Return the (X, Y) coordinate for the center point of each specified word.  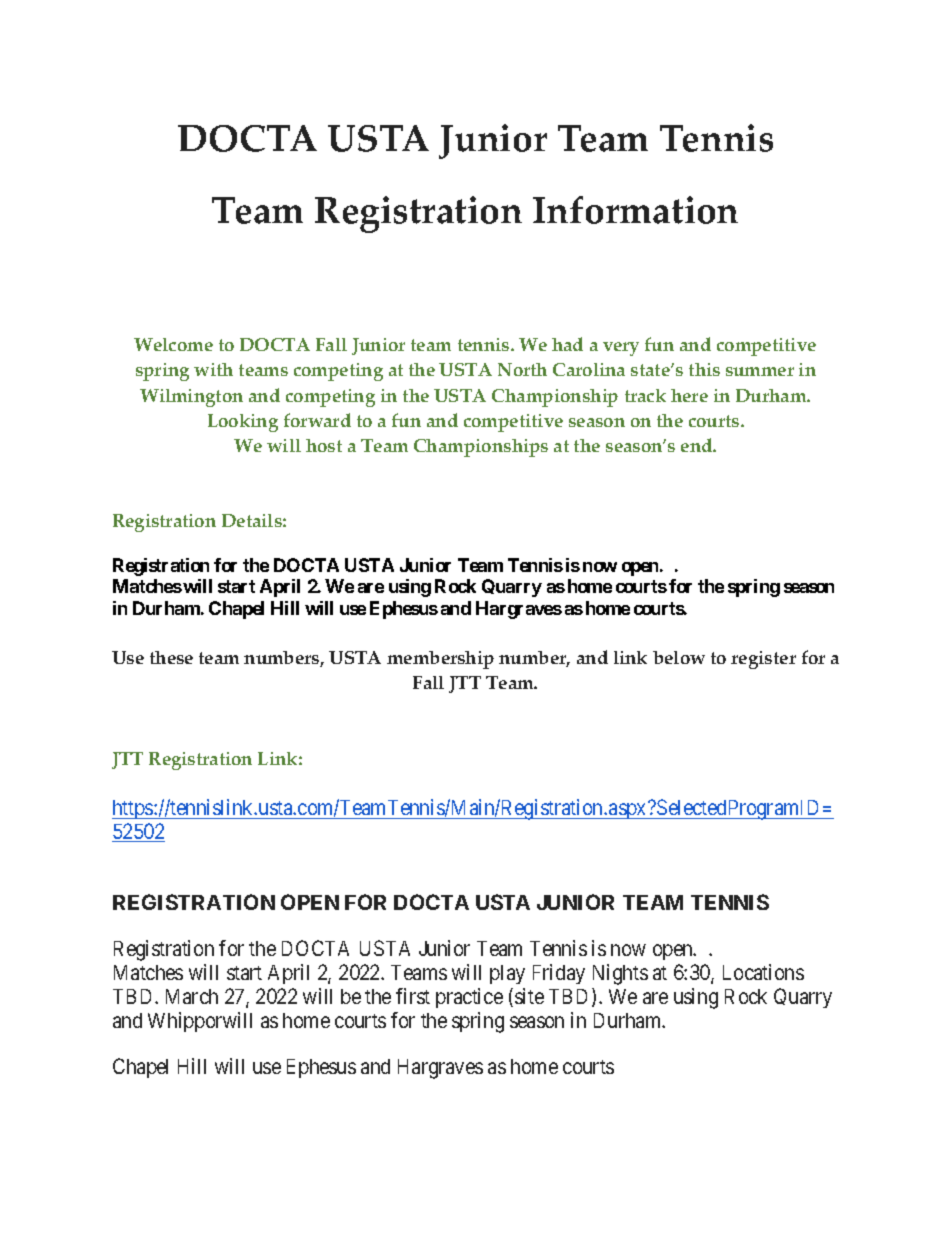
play (507, 974)
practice (469, 998)
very (621, 349)
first (413, 996)
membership (440, 660)
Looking (243, 423)
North (522, 369)
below (679, 657)
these (171, 657)
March (192, 996)
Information (635, 210)
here (689, 395)
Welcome (173, 344)
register (763, 660)
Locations (763, 972)
